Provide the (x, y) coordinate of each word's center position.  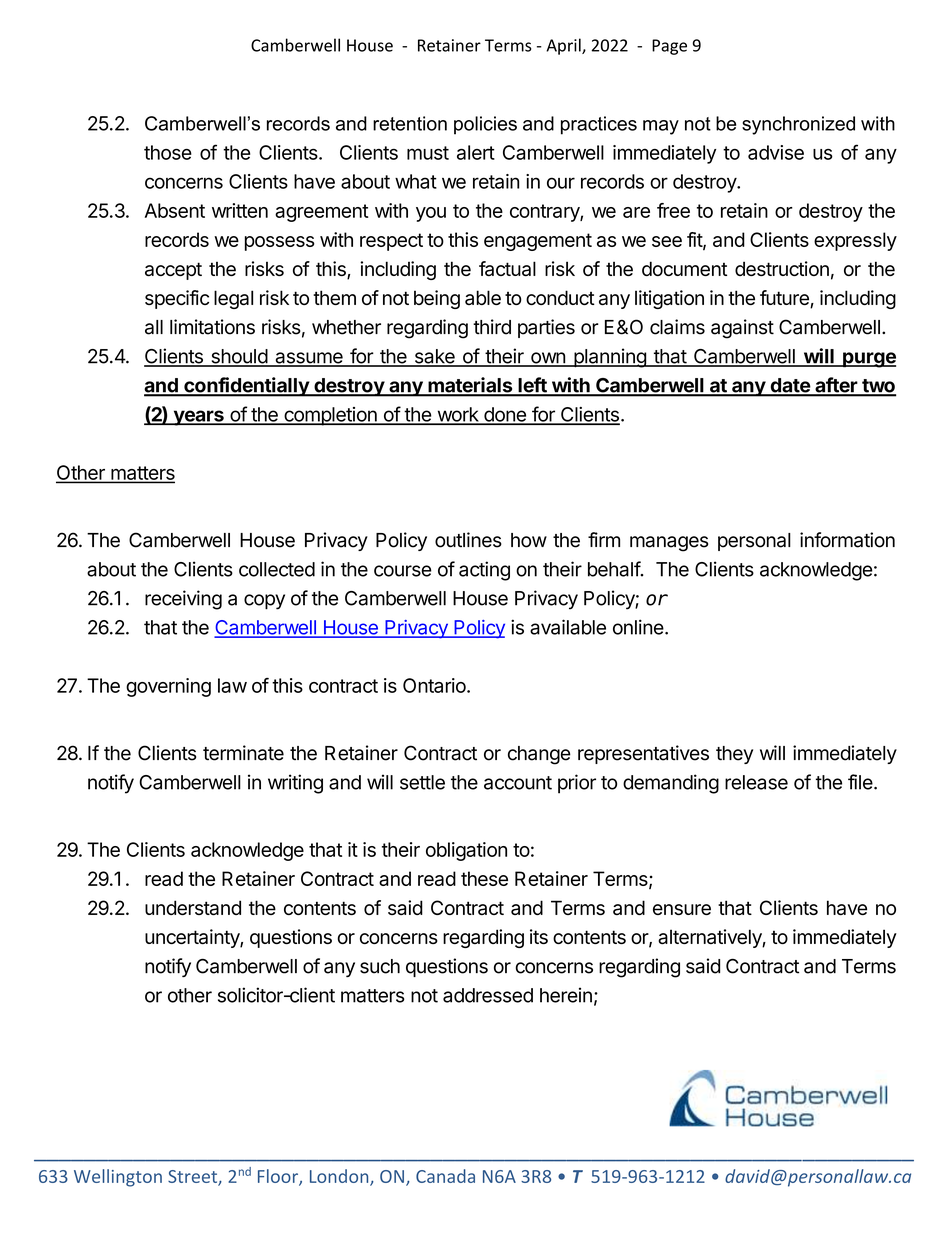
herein (566, 995)
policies (485, 125)
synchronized (798, 125)
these (484, 878)
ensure (682, 909)
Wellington (118, 1178)
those (168, 152)
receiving (183, 600)
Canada (445, 1176)
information (847, 540)
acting (484, 571)
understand (193, 907)
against (742, 329)
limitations (212, 327)
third (492, 327)
